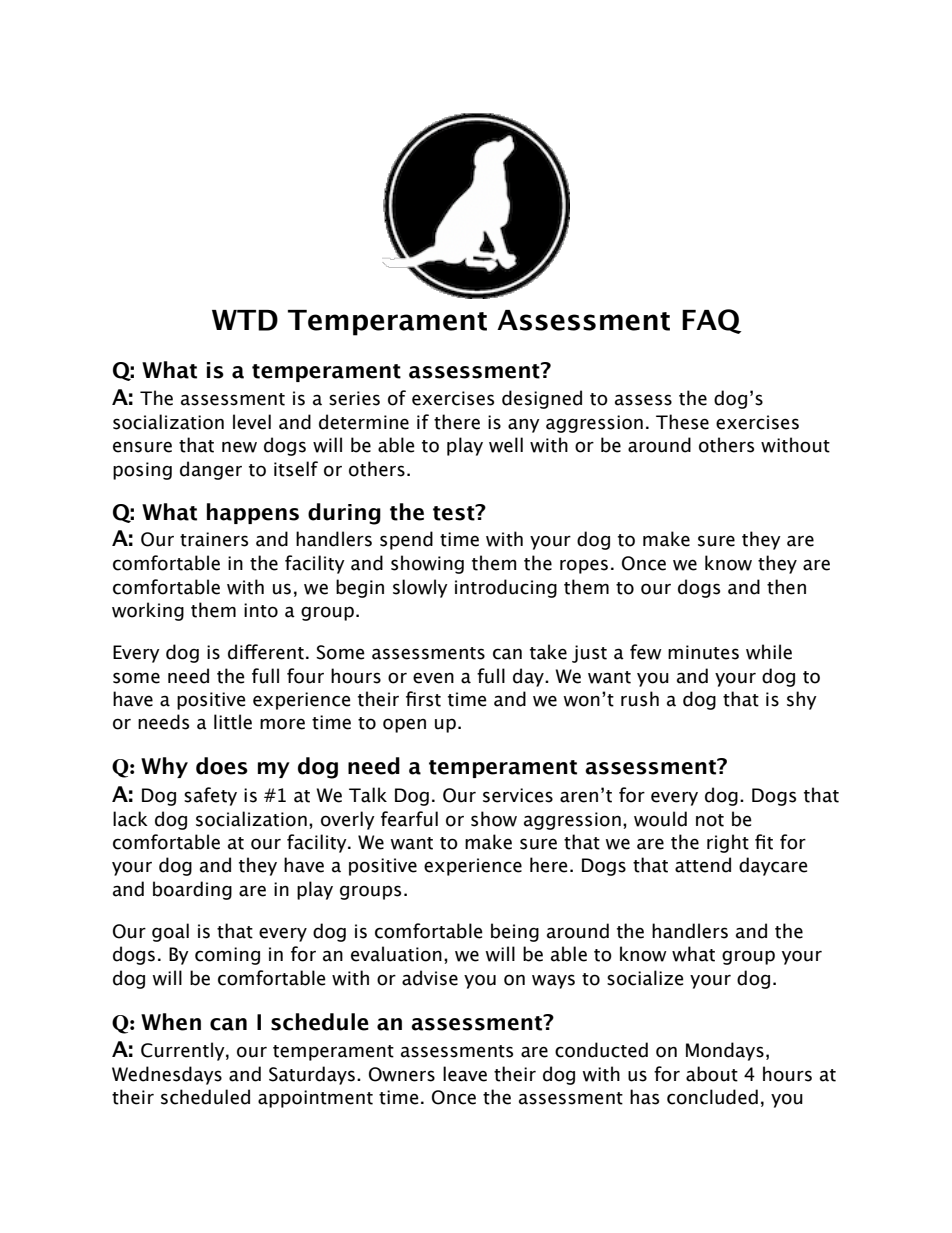 The width and height of the page is (952, 1233). I want to click on designed, so click(542, 399).
